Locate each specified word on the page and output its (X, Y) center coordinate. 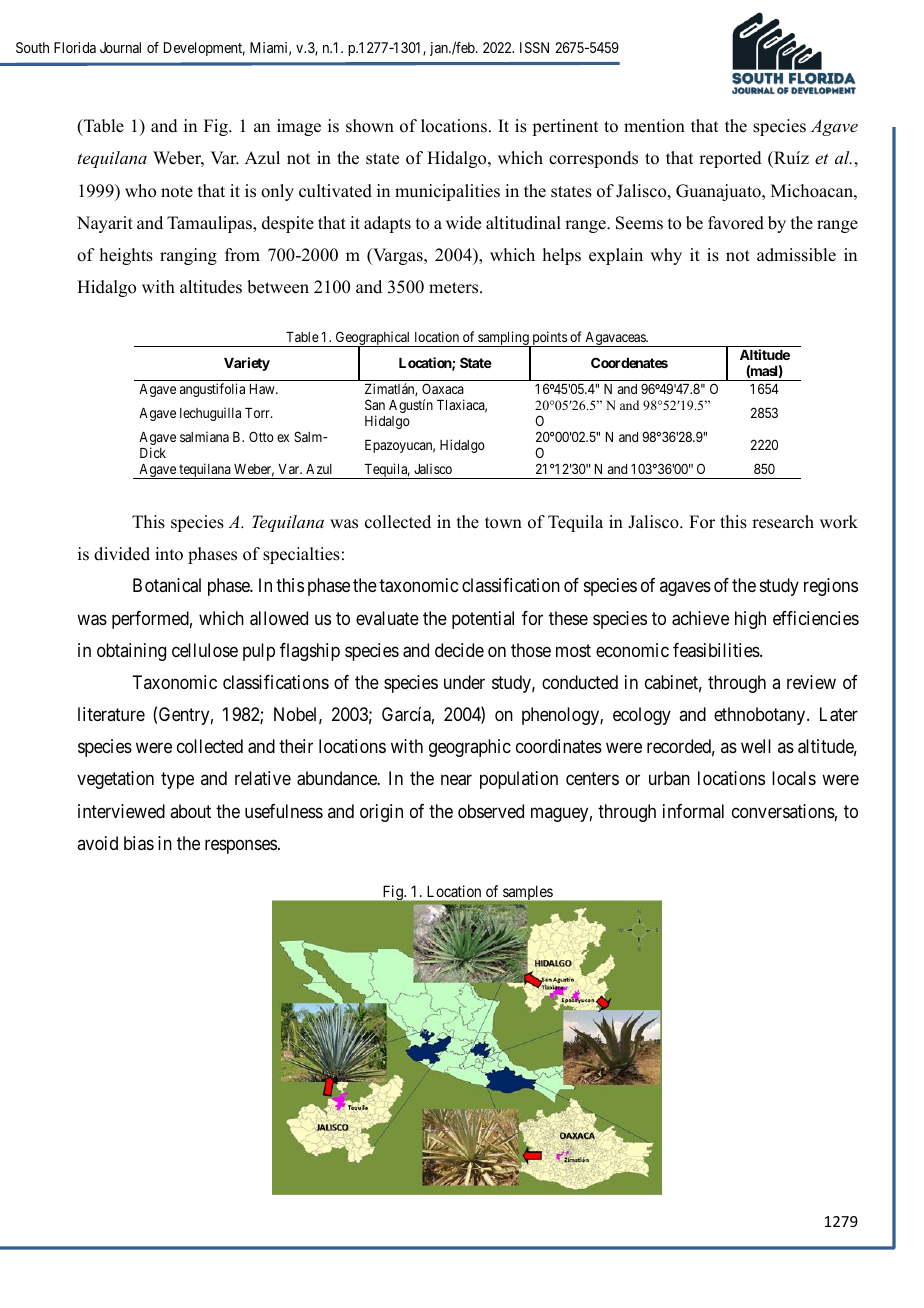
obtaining (131, 652)
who (140, 191)
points (549, 339)
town (503, 523)
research (783, 522)
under (464, 682)
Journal (120, 47)
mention (654, 126)
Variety (247, 364)
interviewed (121, 811)
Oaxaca (443, 388)
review (811, 682)
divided (122, 554)
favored (736, 223)
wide (463, 223)
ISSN (534, 47)
